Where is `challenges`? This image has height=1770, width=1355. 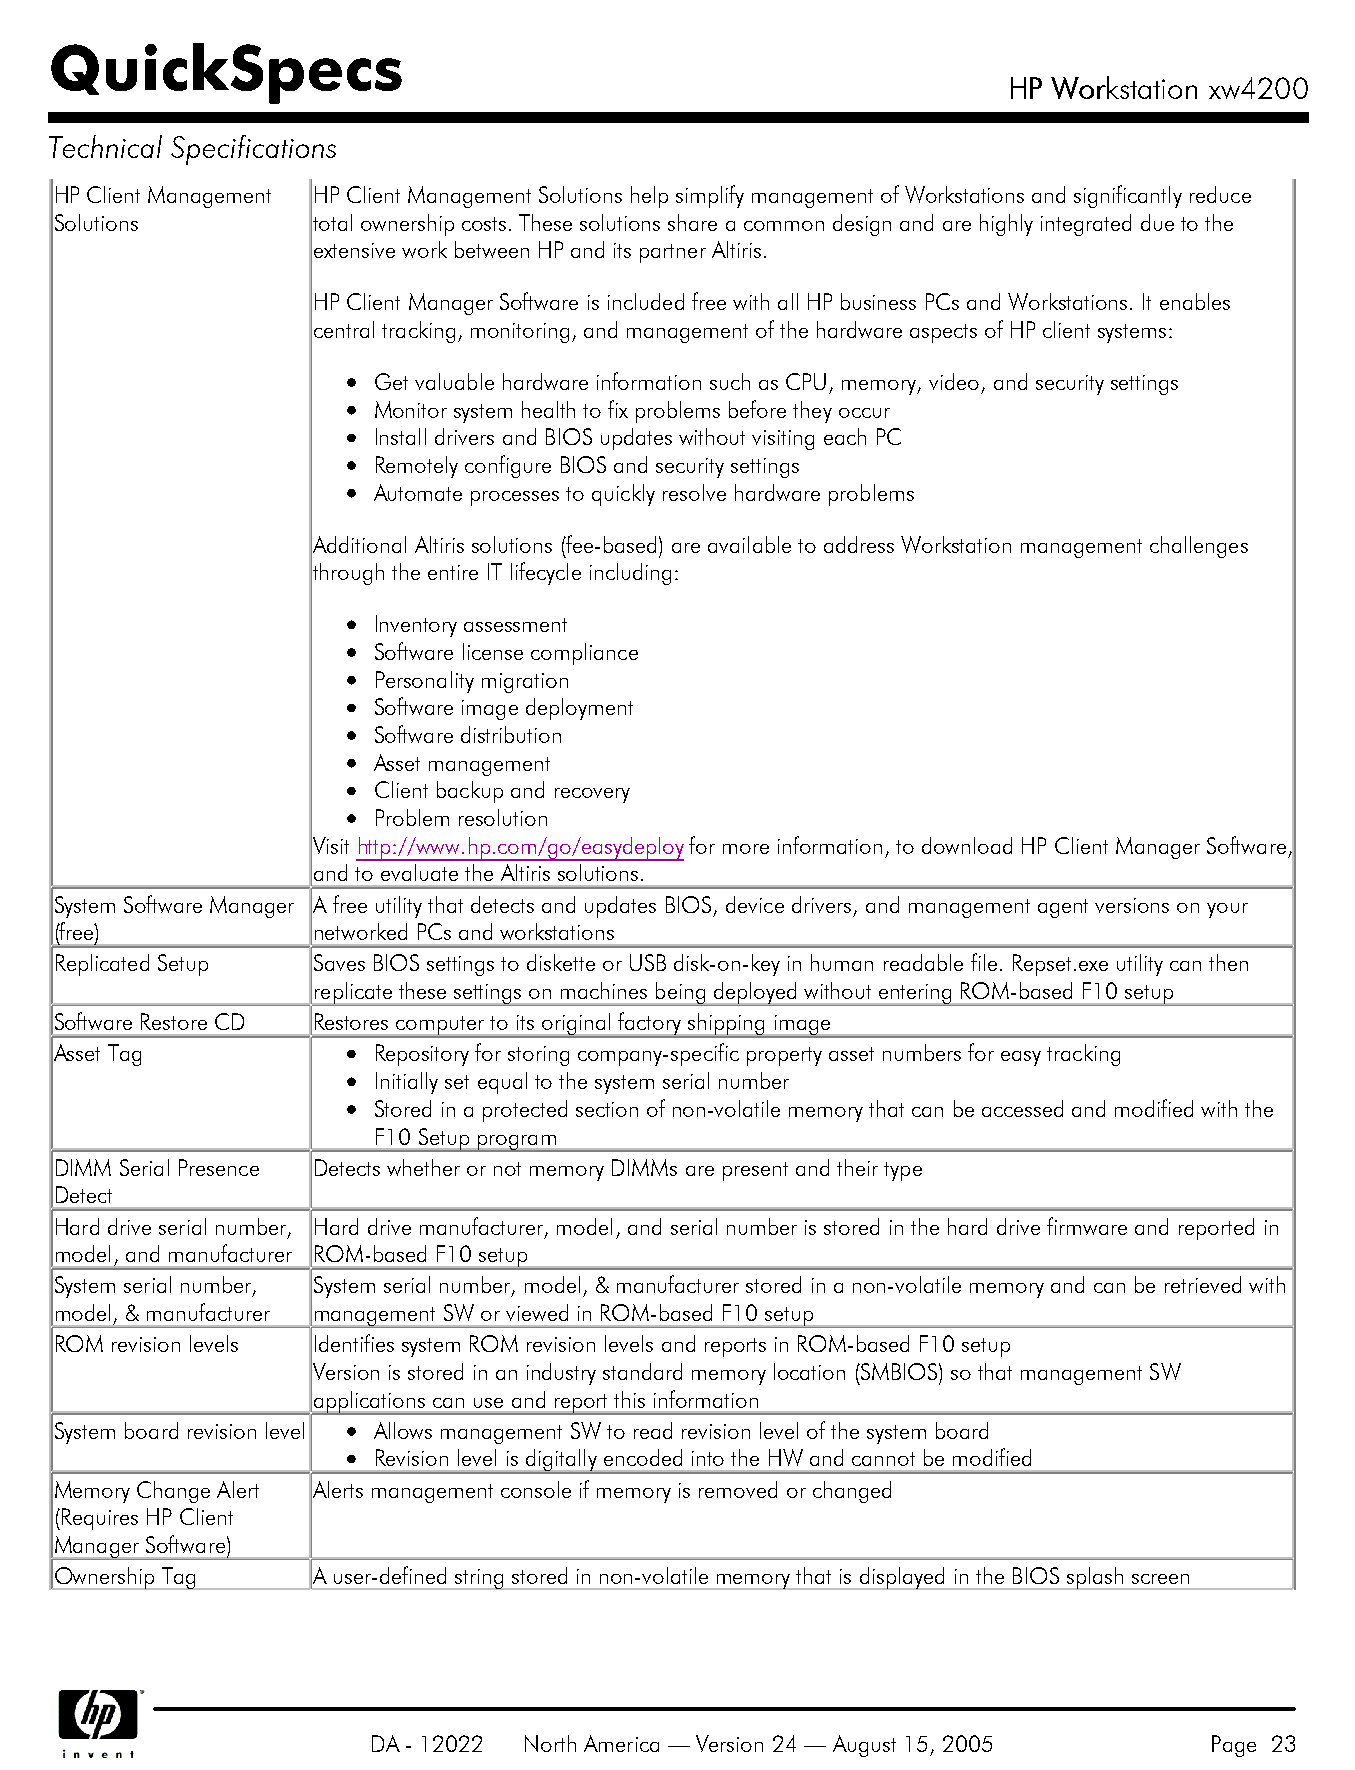
challenges is located at coordinates (1199, 547).
